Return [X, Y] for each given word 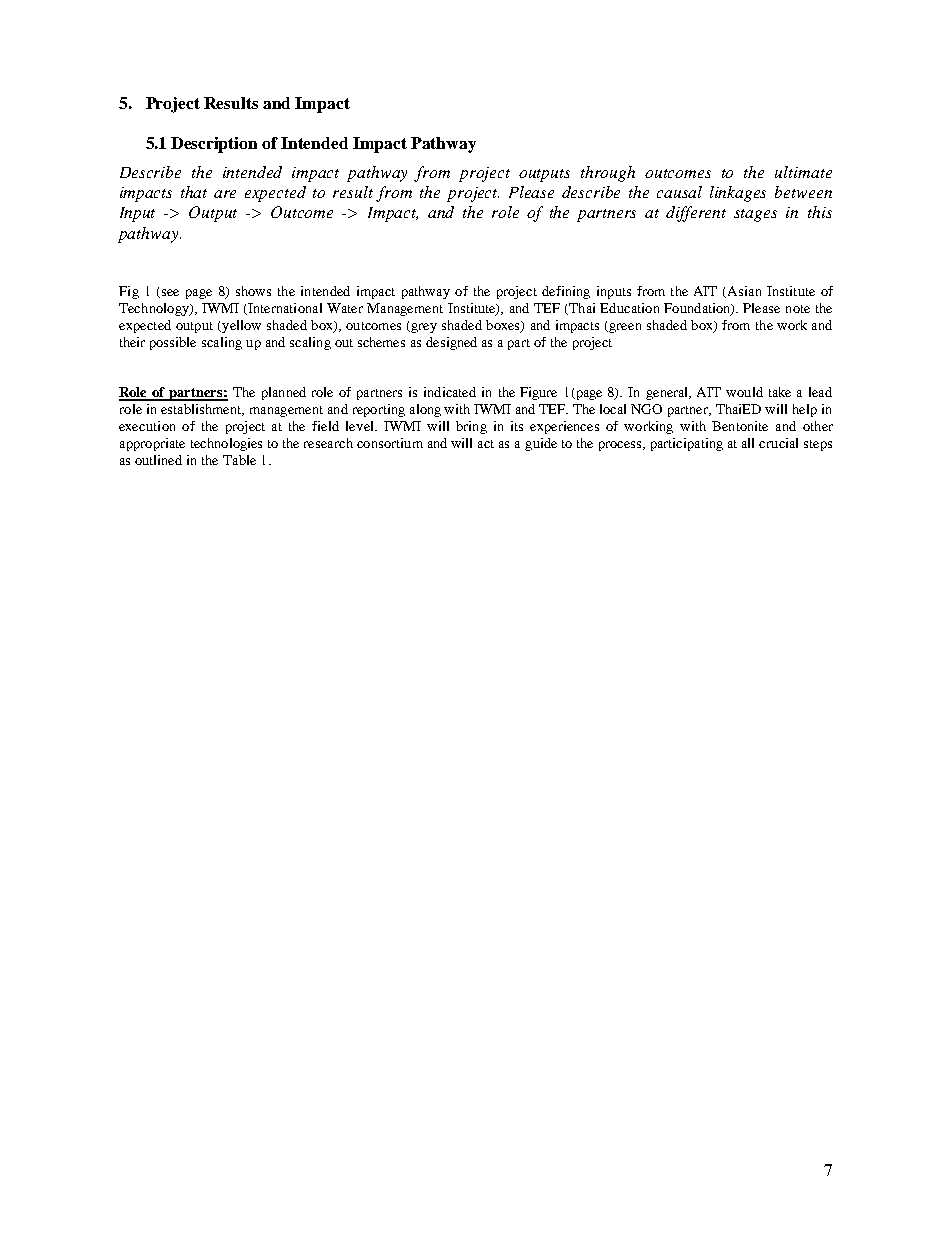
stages [755, 215]
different [696, 214]
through [608, 174]
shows [253, 291]
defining [566, 292]
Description [214, 145]
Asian [744, 291]
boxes [504, 326]
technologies [226, 444]
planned [284, 393]
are [225, 194]
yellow [240, 326]
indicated [450, 392]
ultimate [803, 172]
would [744, 392]
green [625, 328]
